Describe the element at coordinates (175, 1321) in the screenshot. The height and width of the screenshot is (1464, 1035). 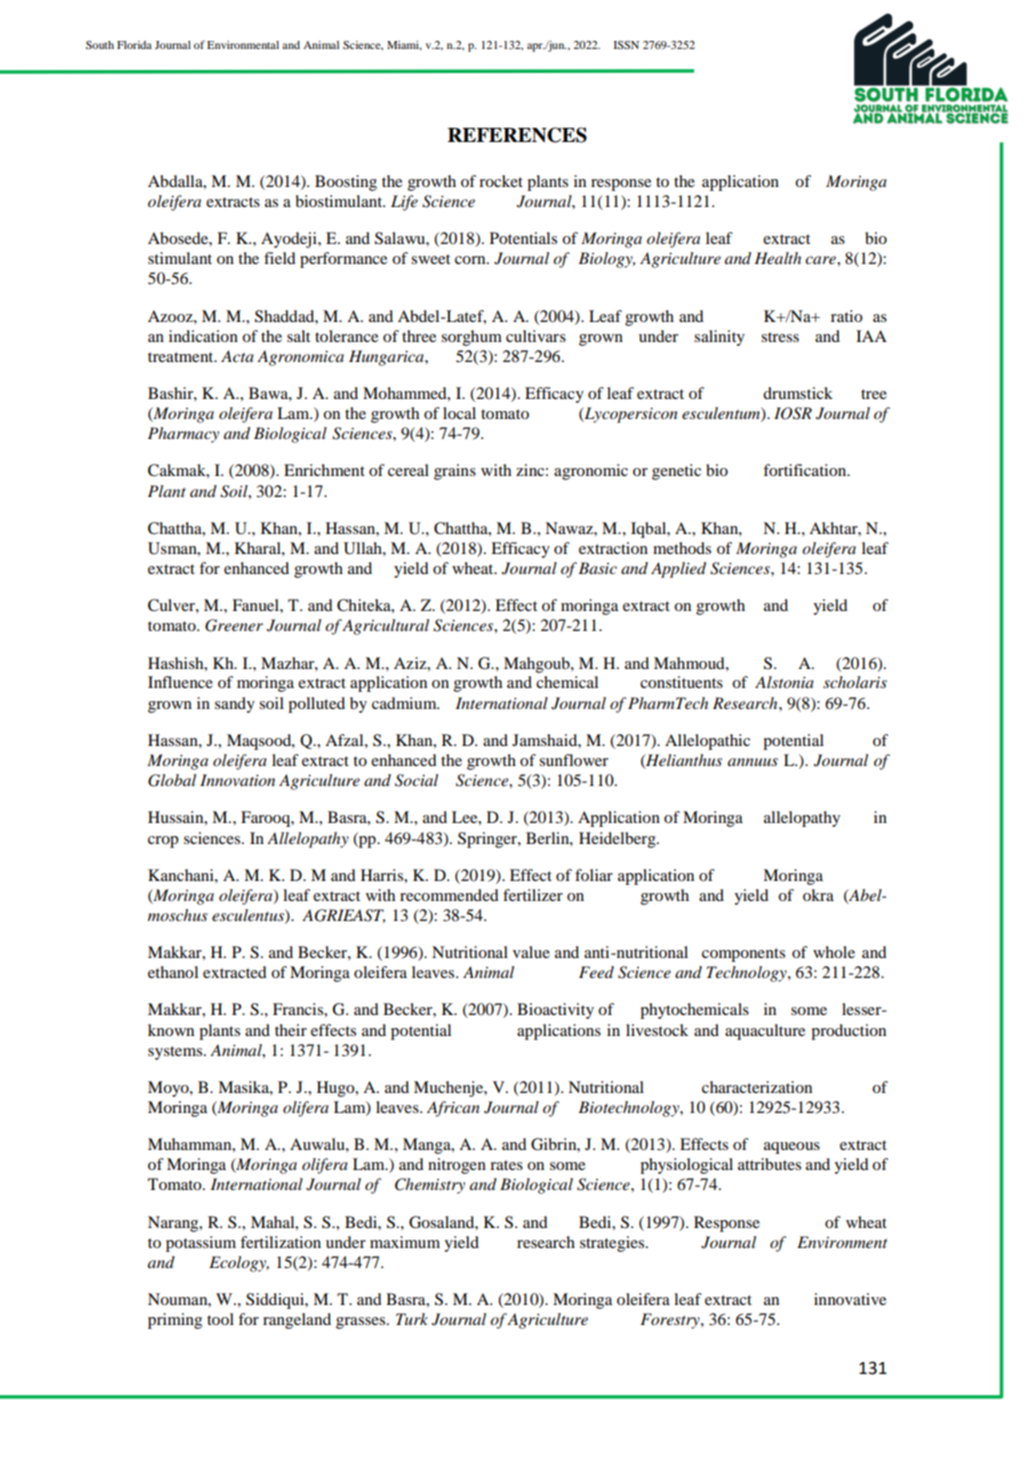
I see `priming` at that location.
